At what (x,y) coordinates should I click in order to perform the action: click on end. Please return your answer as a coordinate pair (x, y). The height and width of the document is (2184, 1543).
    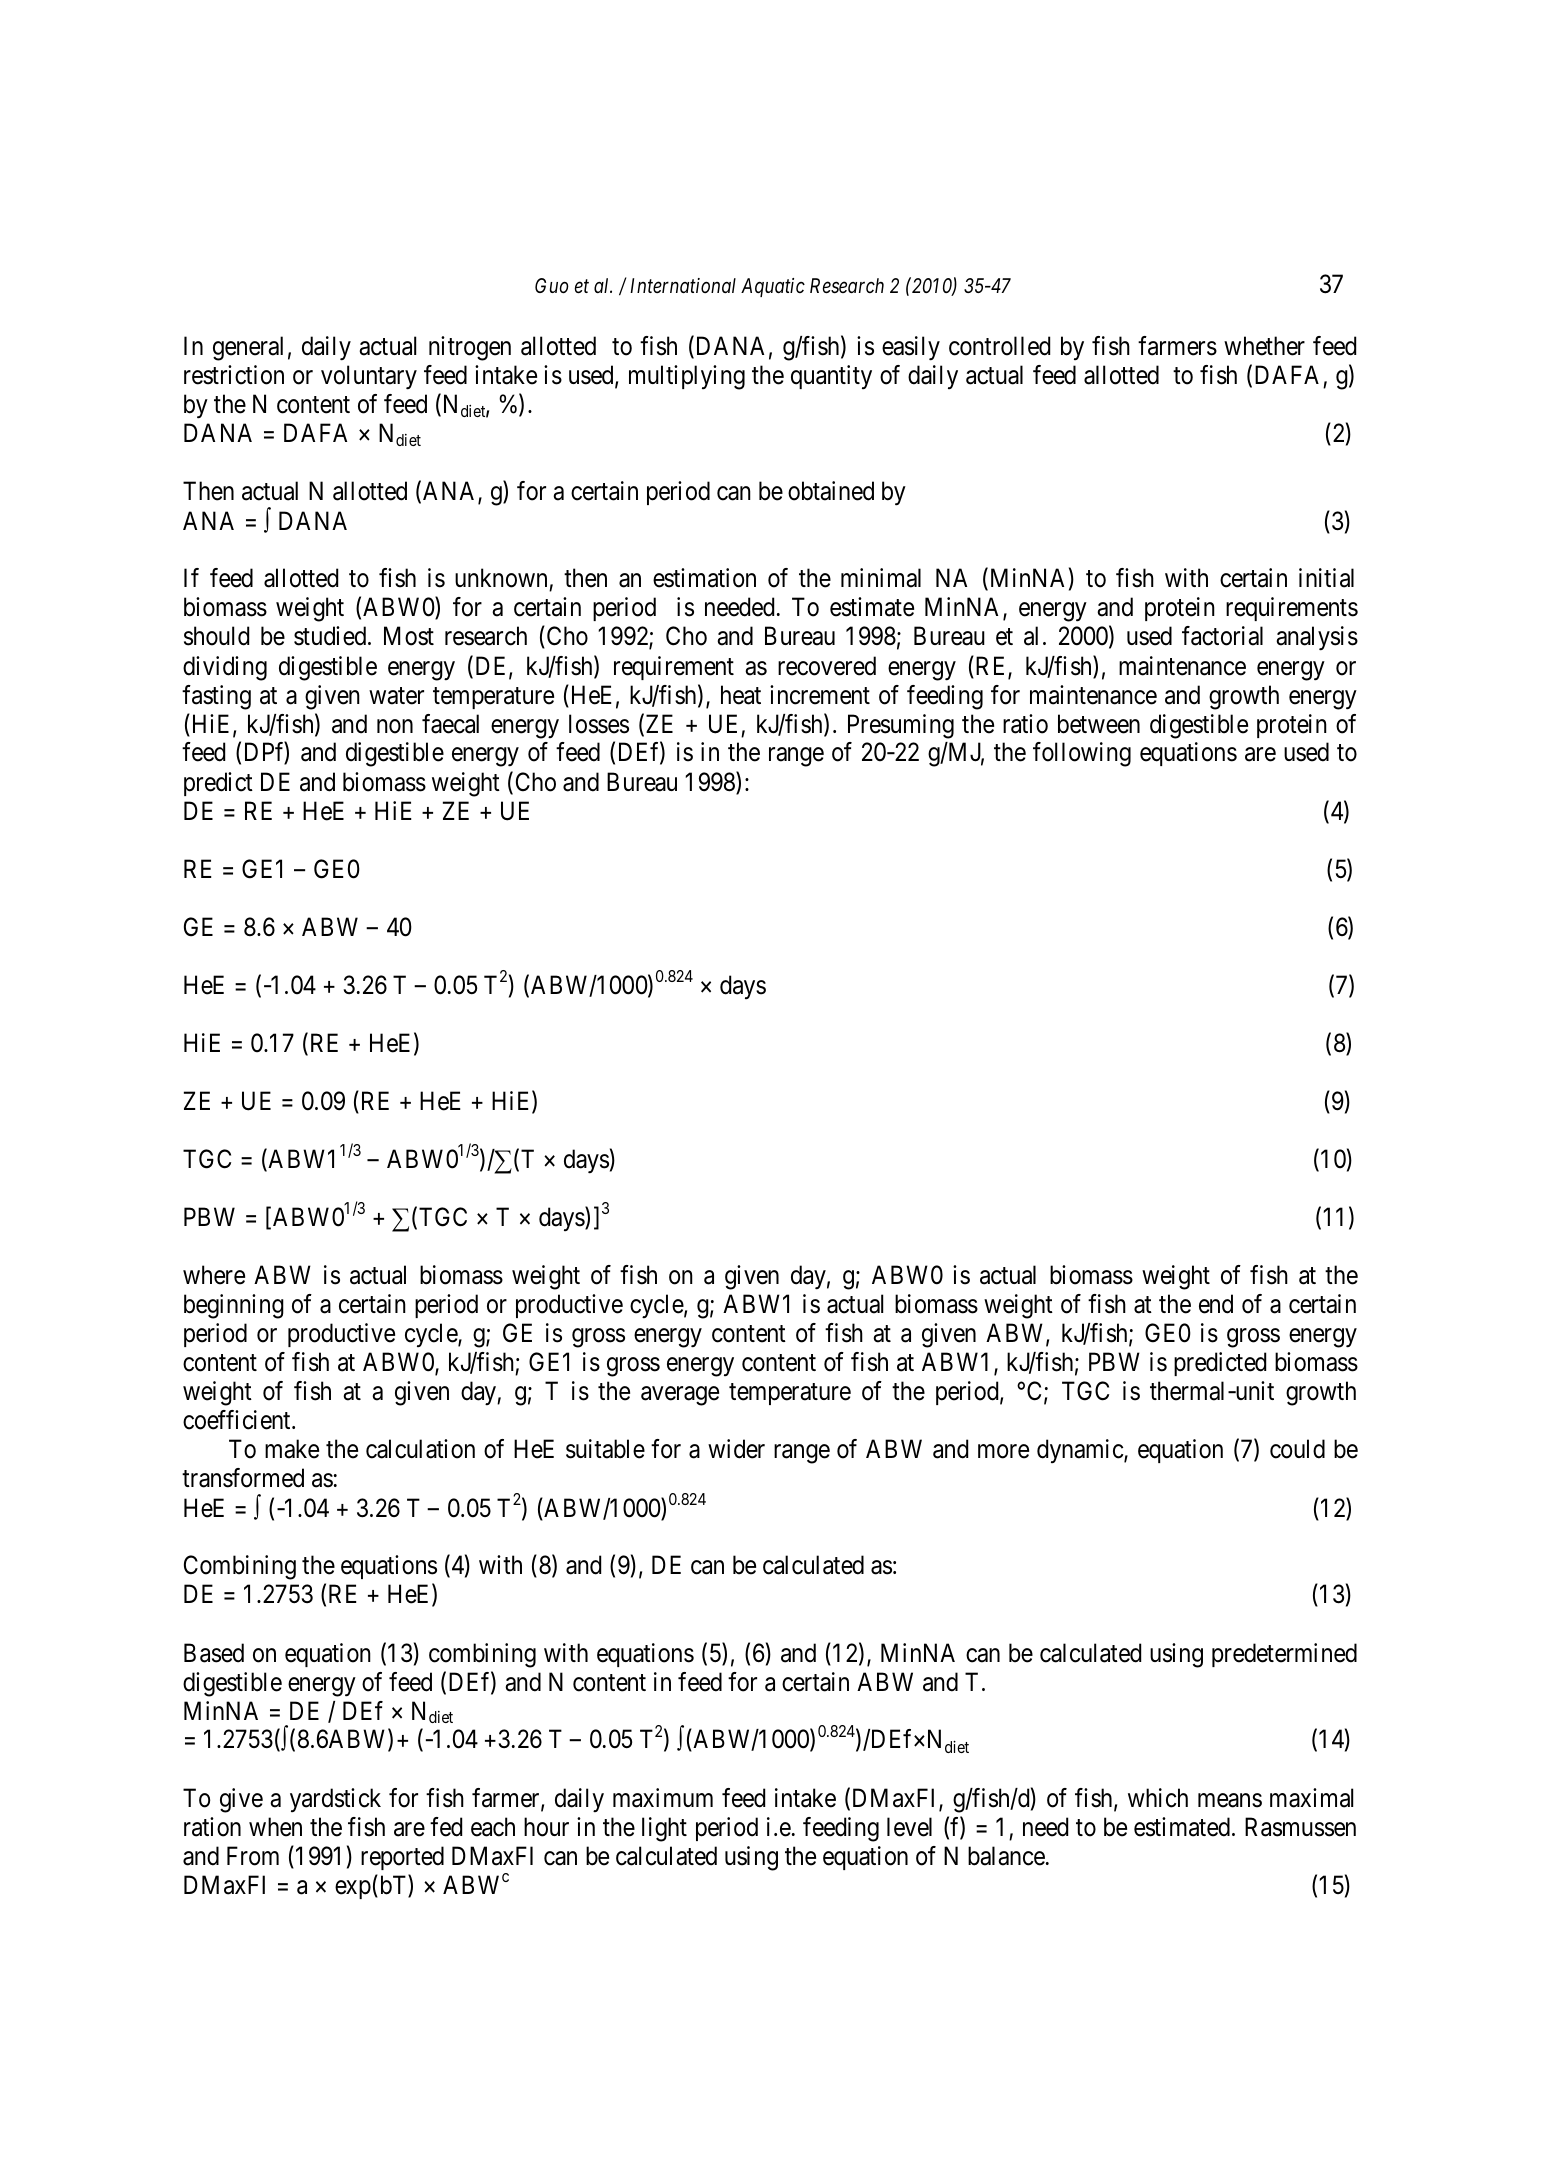
    Looking at the image, I should click on (1216, 1304).
